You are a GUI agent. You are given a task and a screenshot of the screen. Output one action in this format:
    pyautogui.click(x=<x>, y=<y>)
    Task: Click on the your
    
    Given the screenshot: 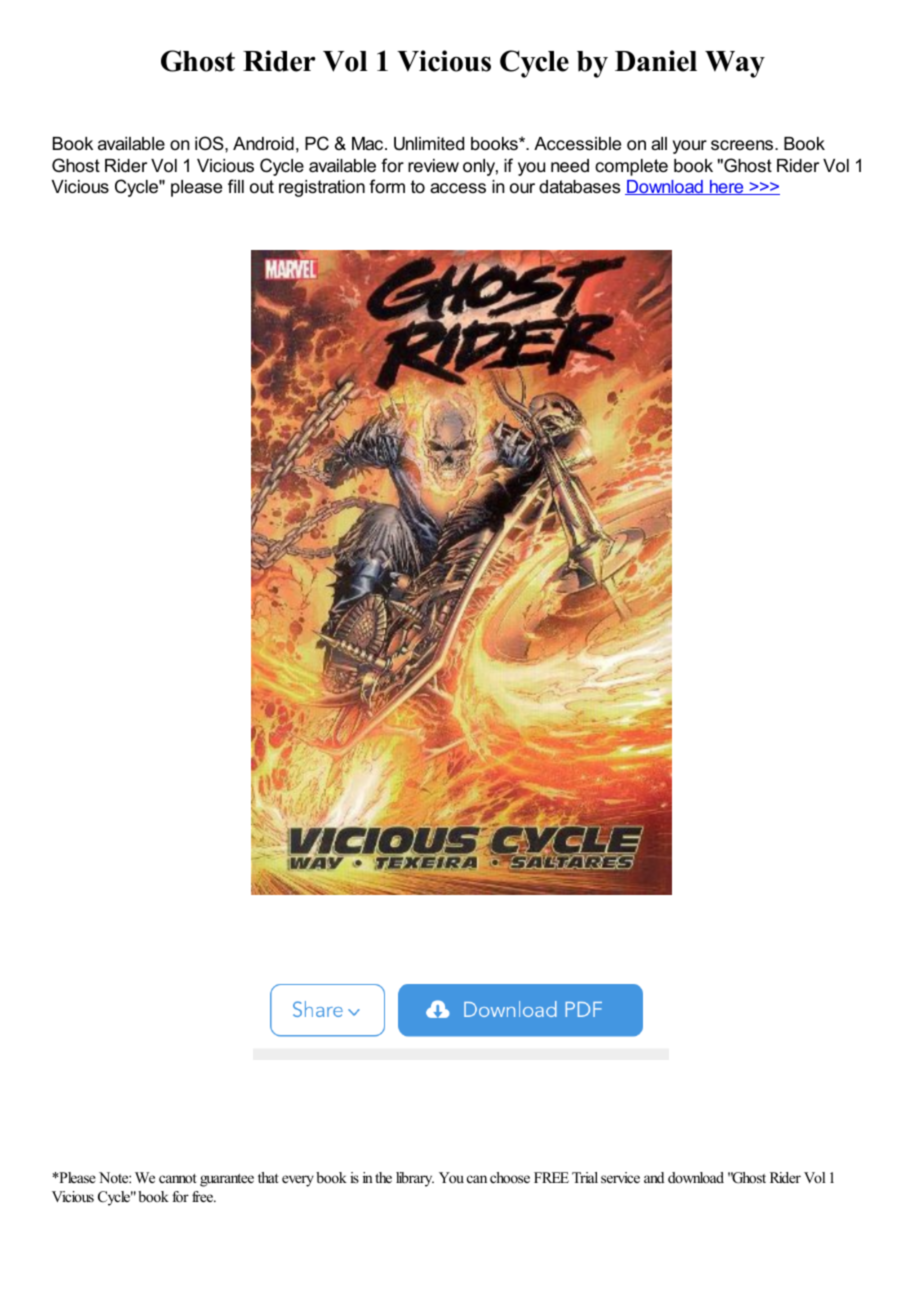 What is the action you would take?
    pyautogui.click(x=690, y=147)
